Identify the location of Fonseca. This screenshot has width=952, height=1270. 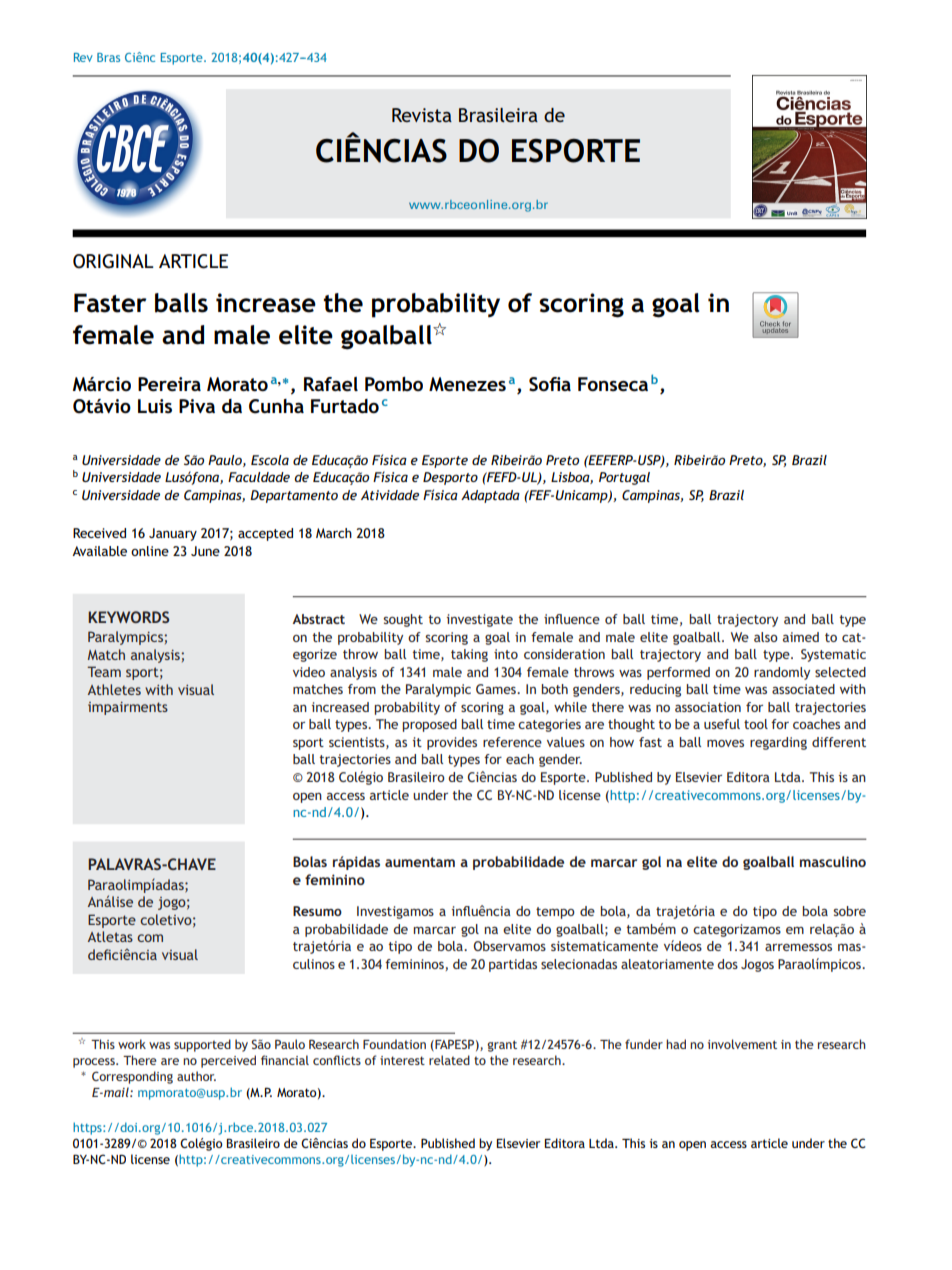
(613, 384).
